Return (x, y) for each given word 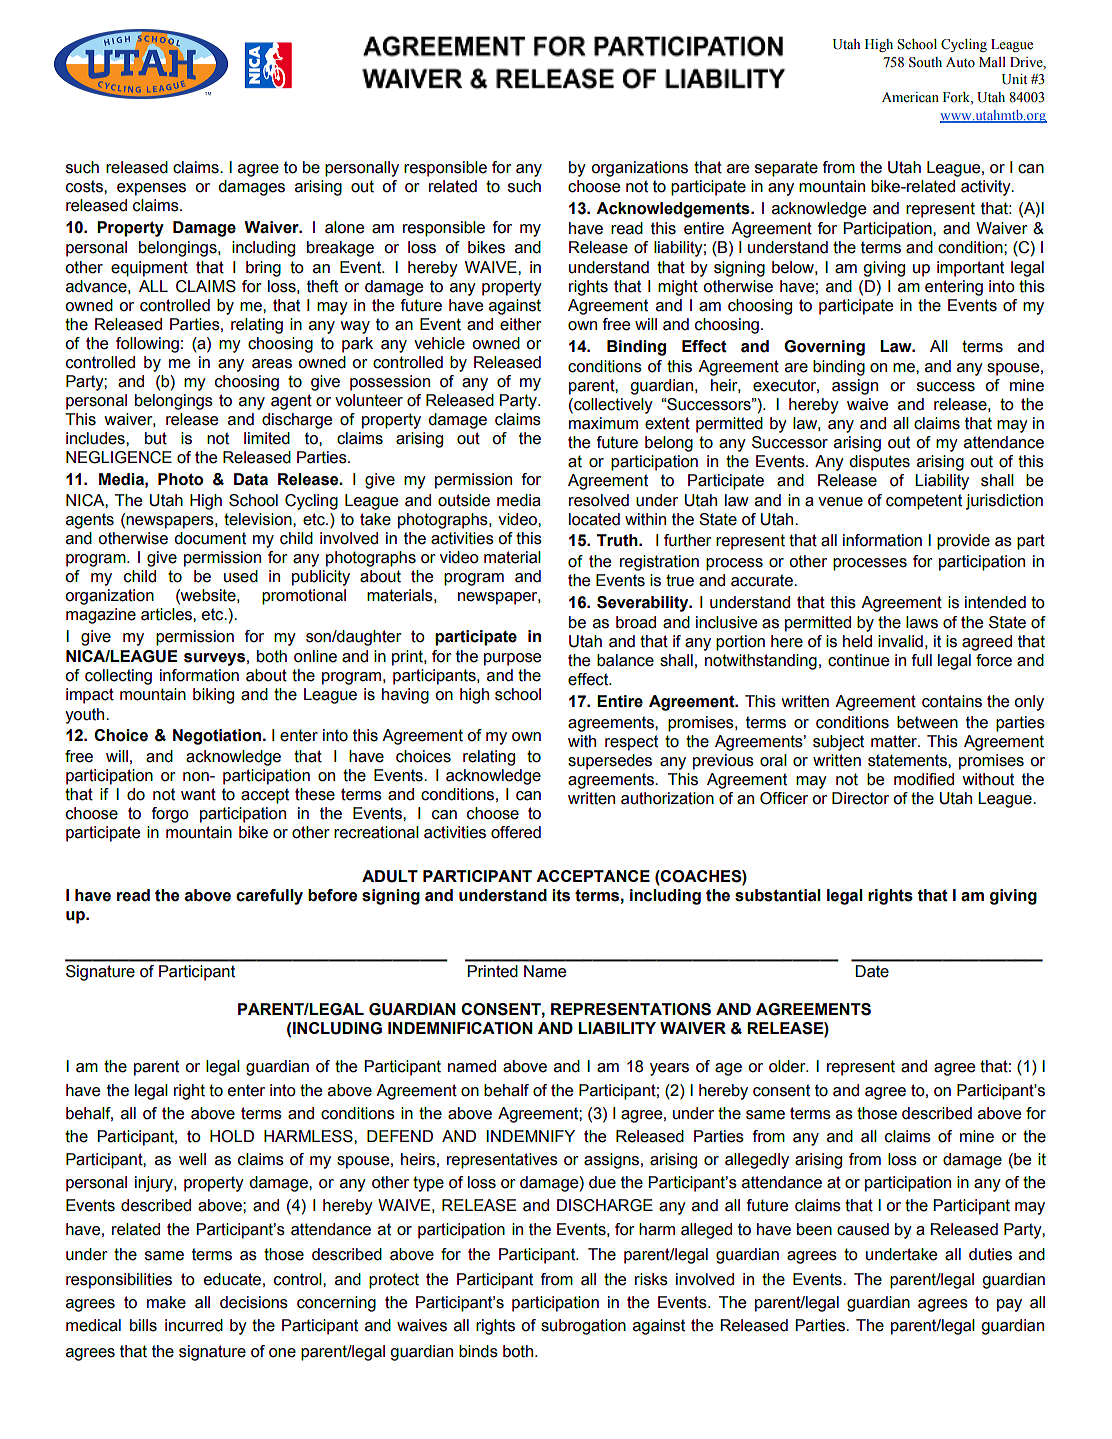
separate (786, 169)
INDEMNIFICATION (460, 1028)
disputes (879, 463)
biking (213, 696)
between (927, 722)
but (156, 438)
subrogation (583, 1327)
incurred (194, 1325)
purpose (512, 659)
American (910, 97)
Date (872, 971)
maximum (603, 423)
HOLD (232, 1136)
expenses (151, 189)
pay (1009, 1305)
